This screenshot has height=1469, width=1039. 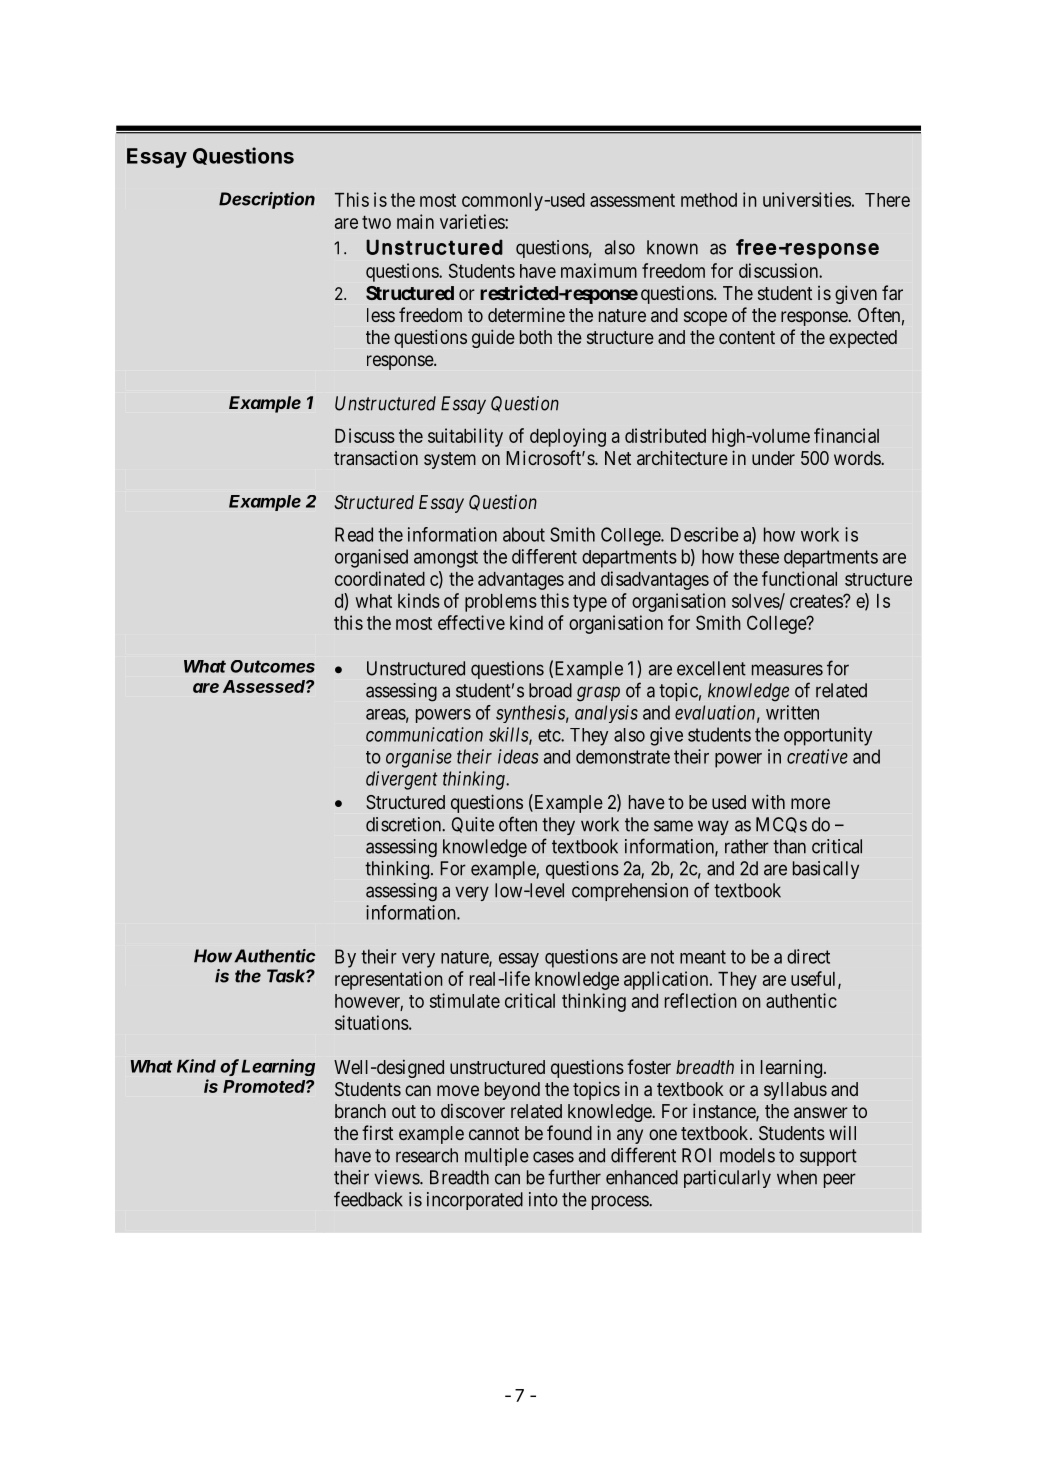 I want to click on two, so click(x=376, y=222).
